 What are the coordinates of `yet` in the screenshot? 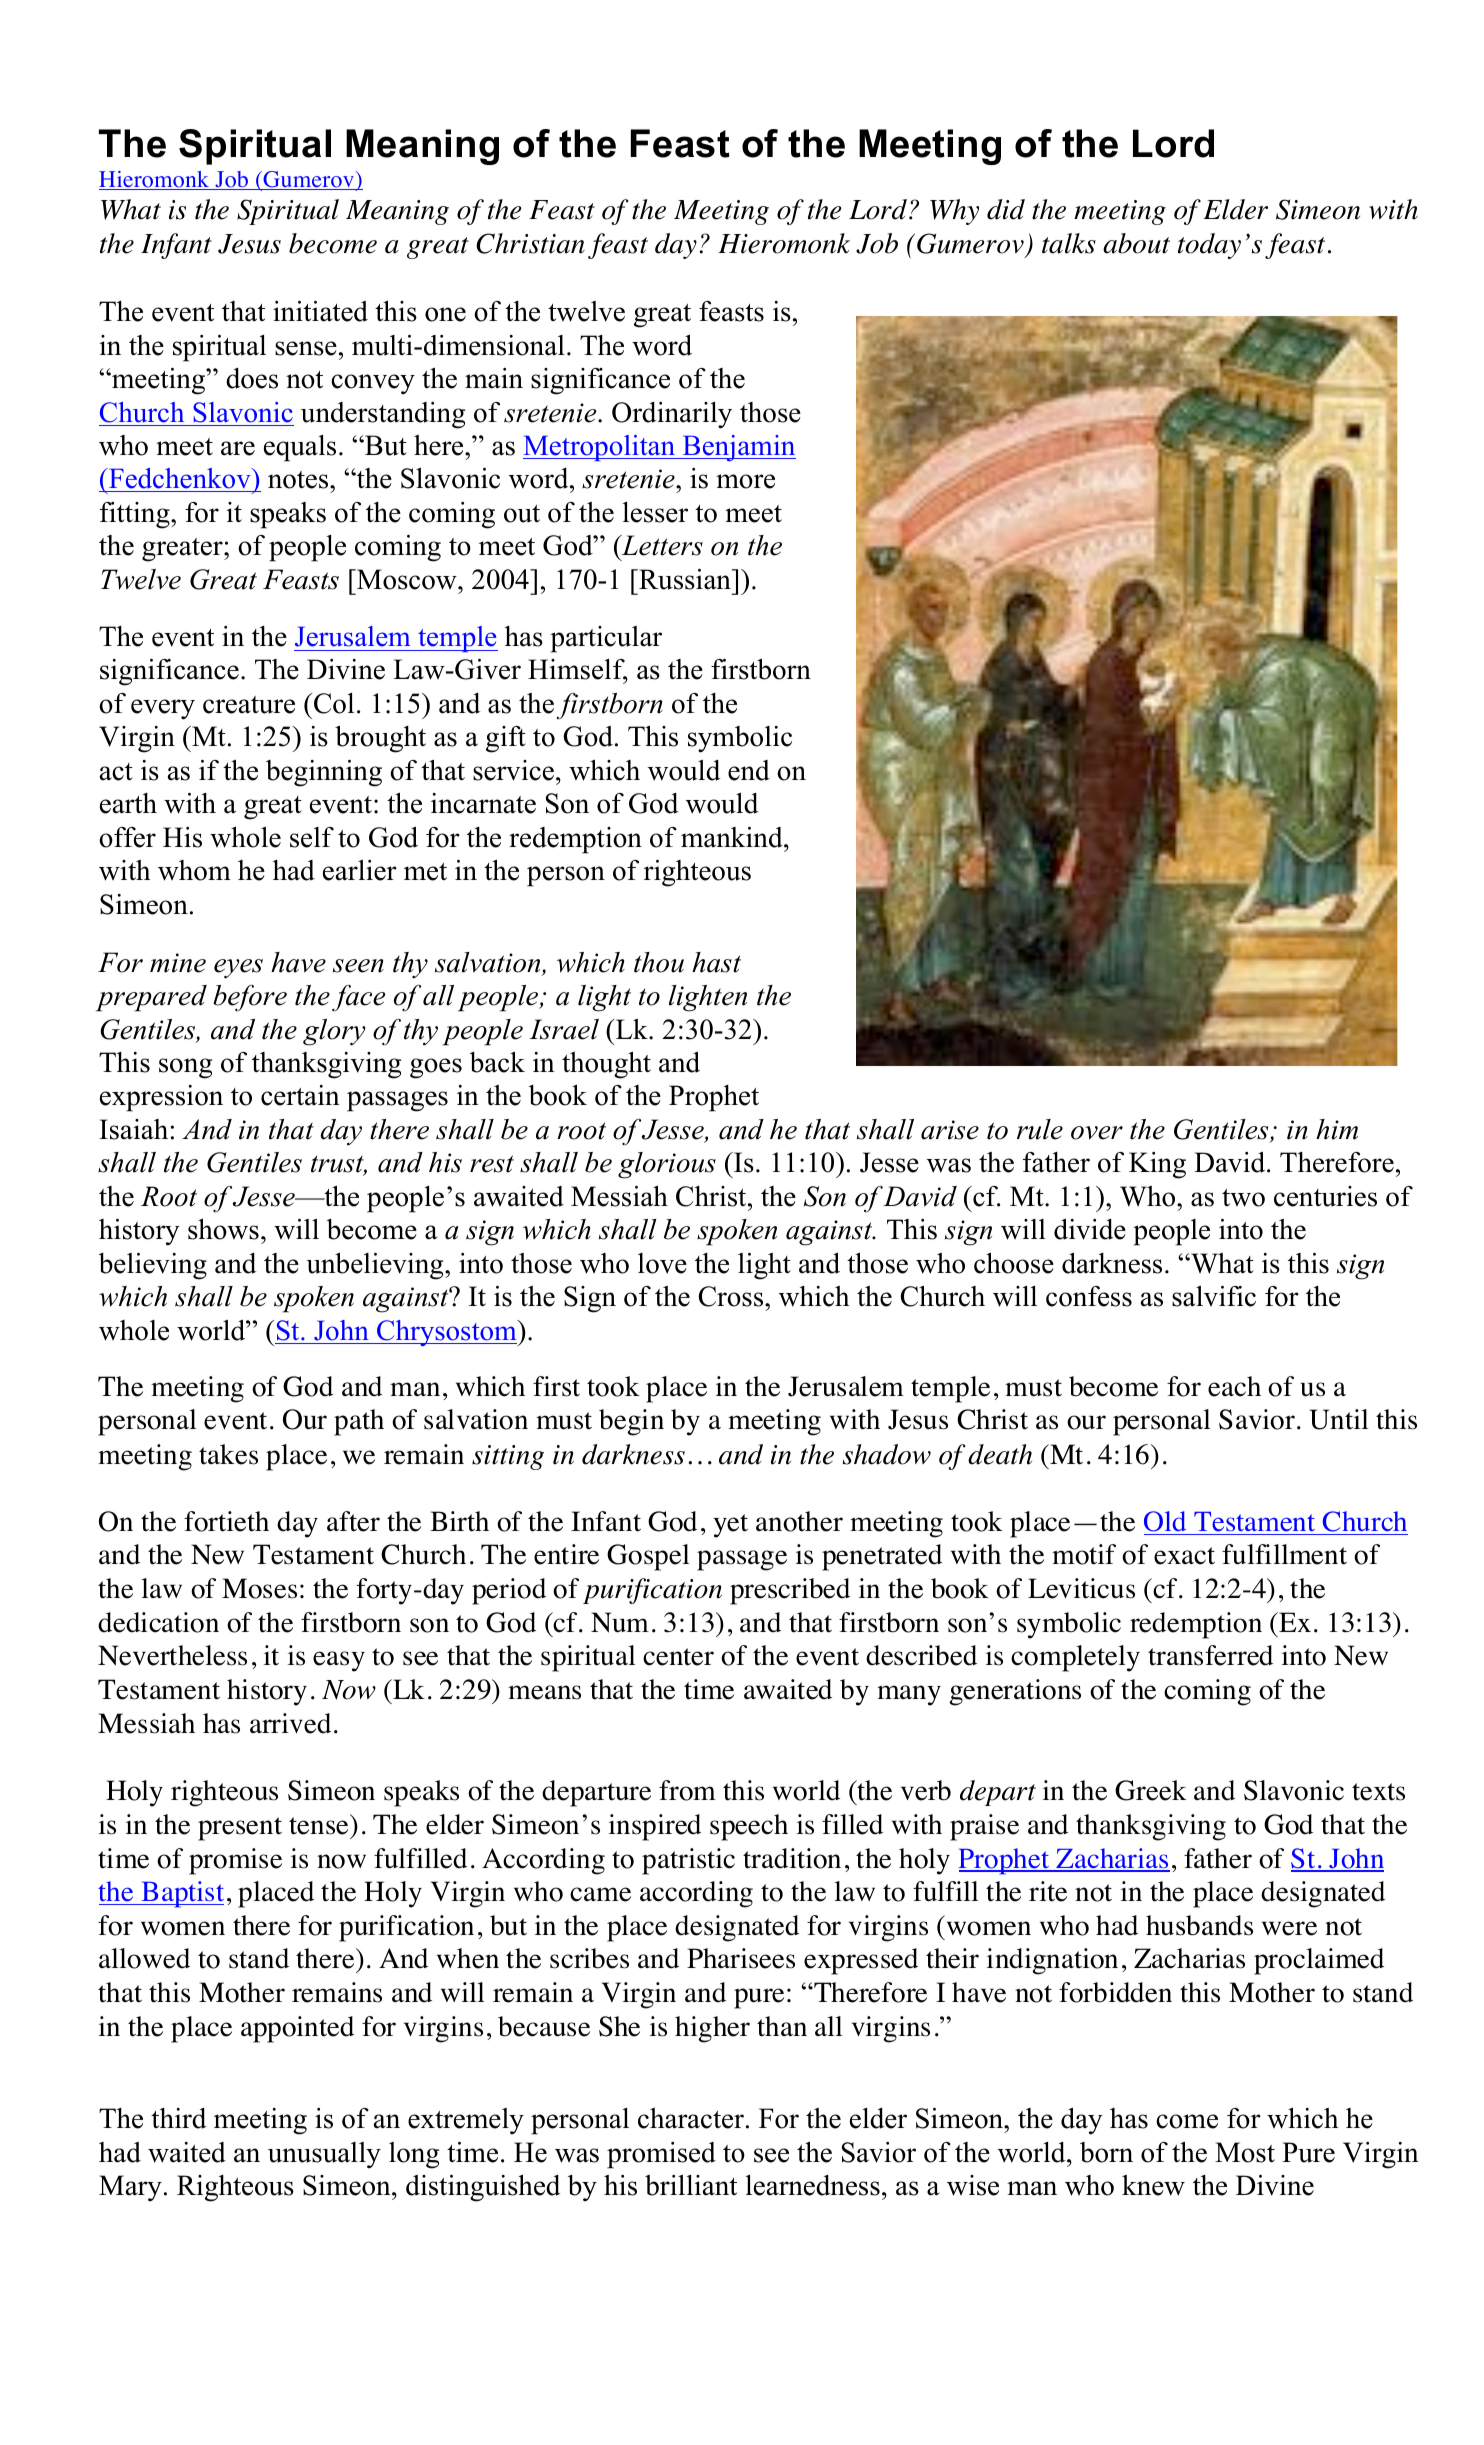 It's located at (730, 1526).
